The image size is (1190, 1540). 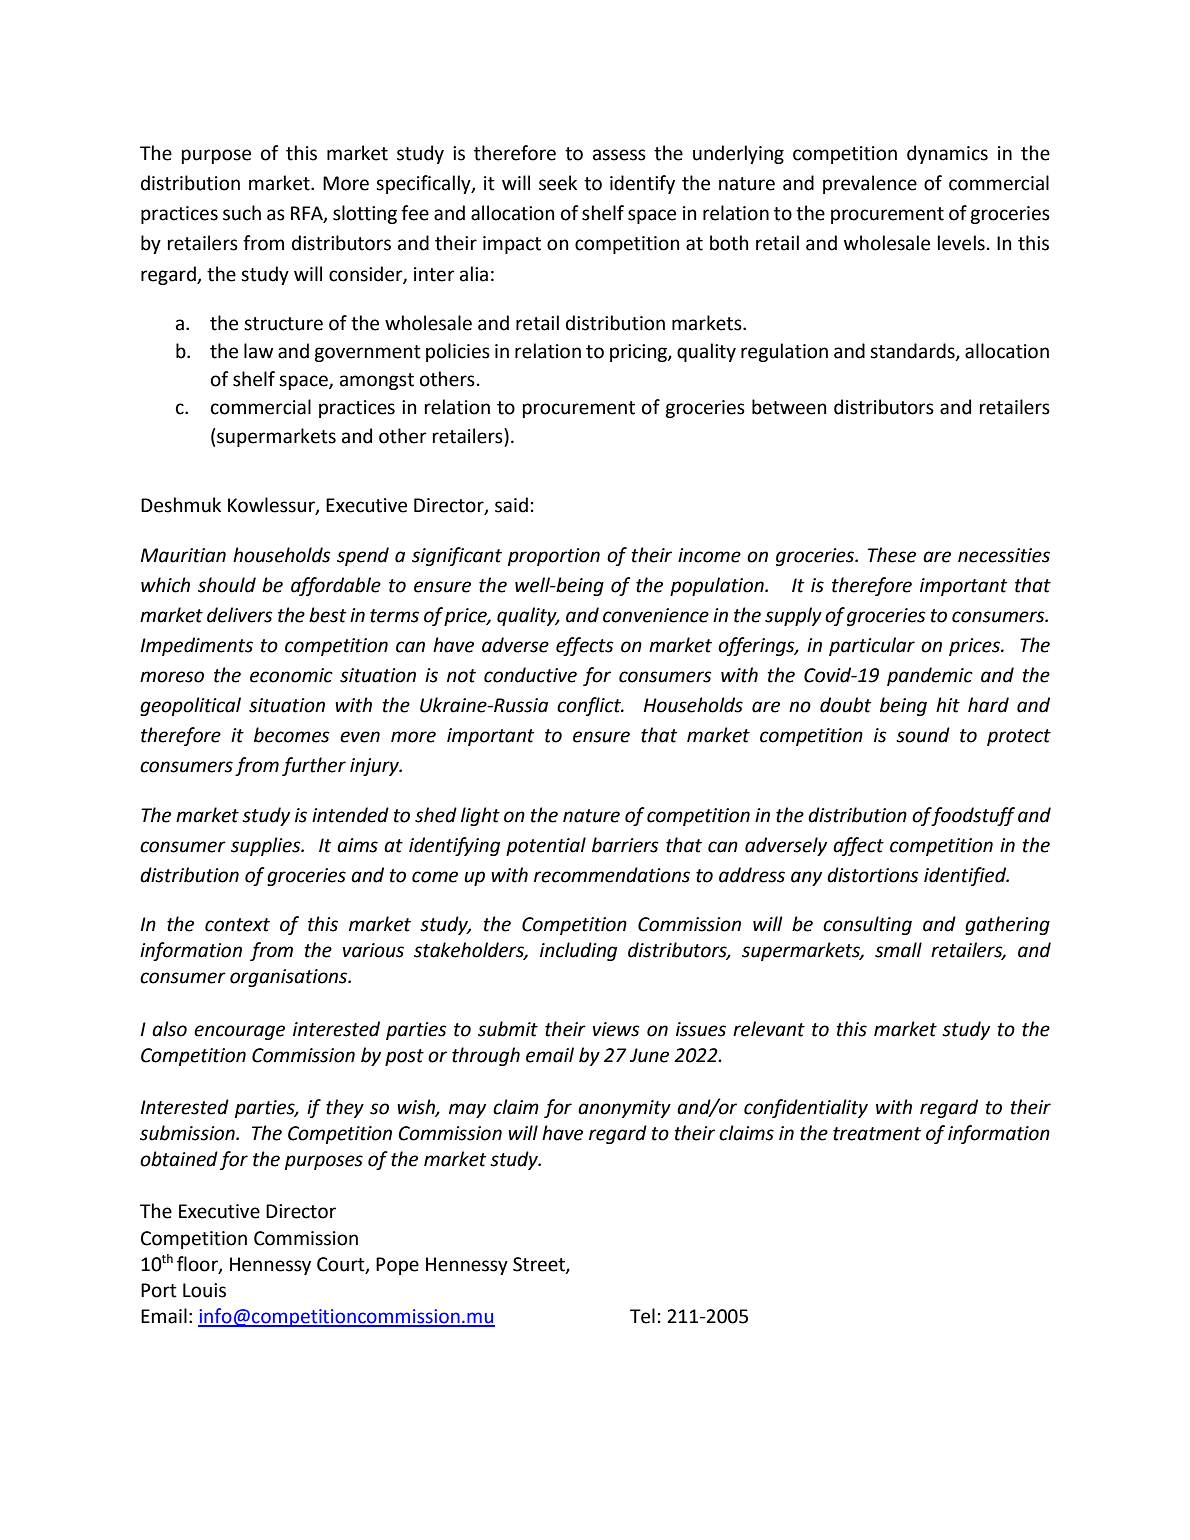 What do you see at coordinates (365, 214) in the screenshot?
I see `slotting` at bounding box center [365, 214].
